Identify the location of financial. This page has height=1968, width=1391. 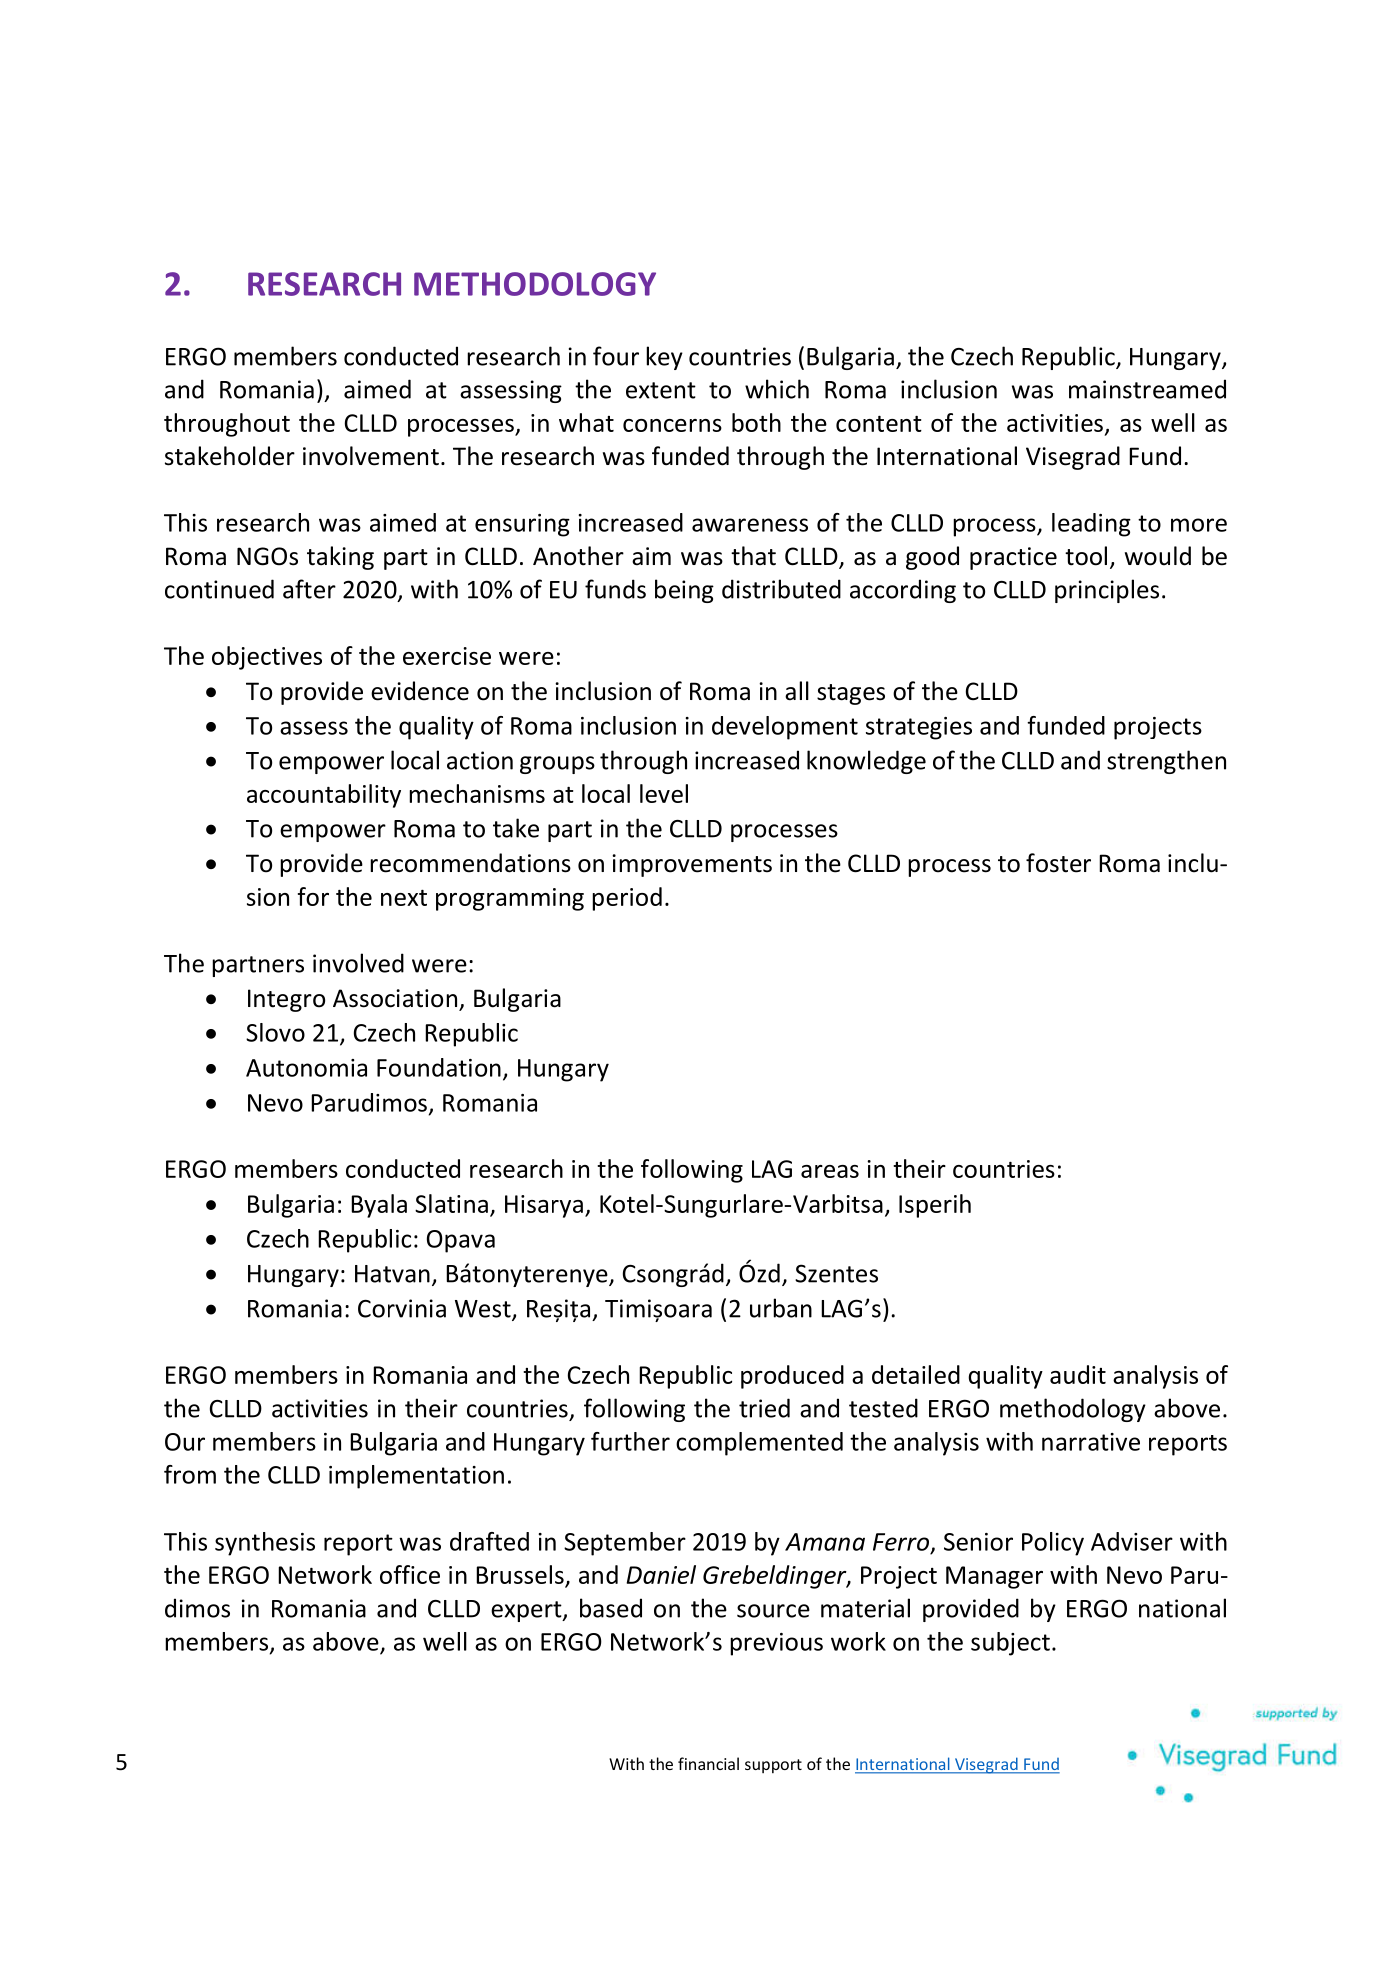
(708, 1763).
